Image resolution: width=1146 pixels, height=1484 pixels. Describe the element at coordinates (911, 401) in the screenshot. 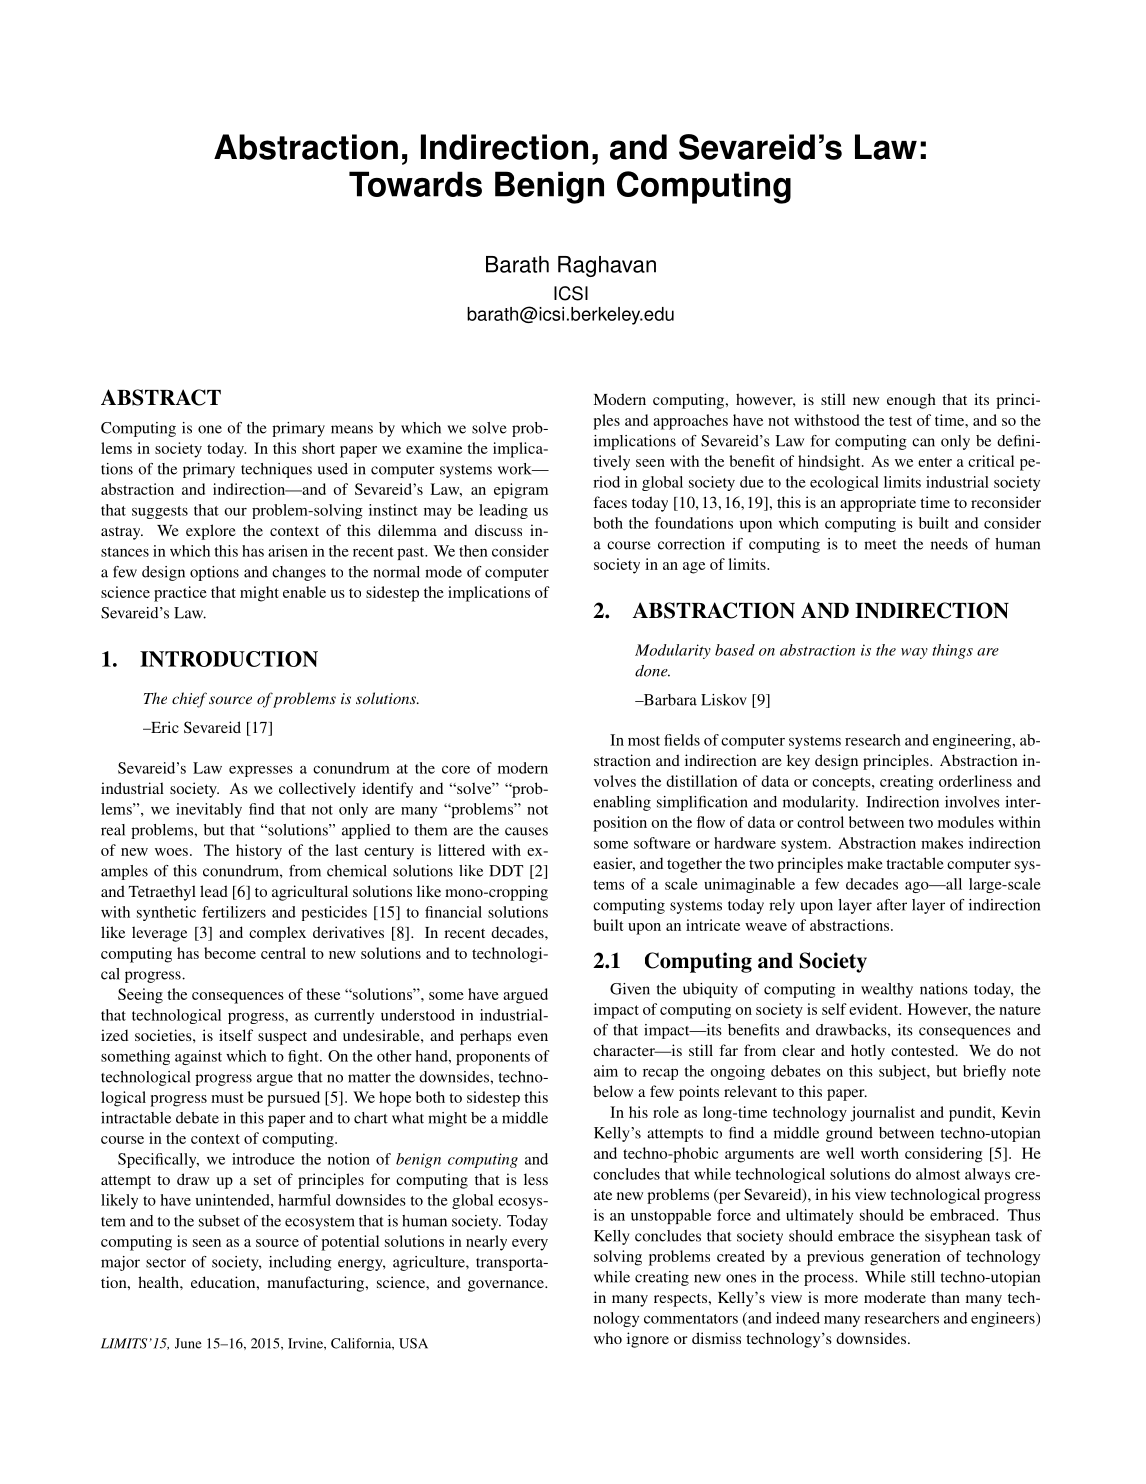

I see `enough` at that location.
